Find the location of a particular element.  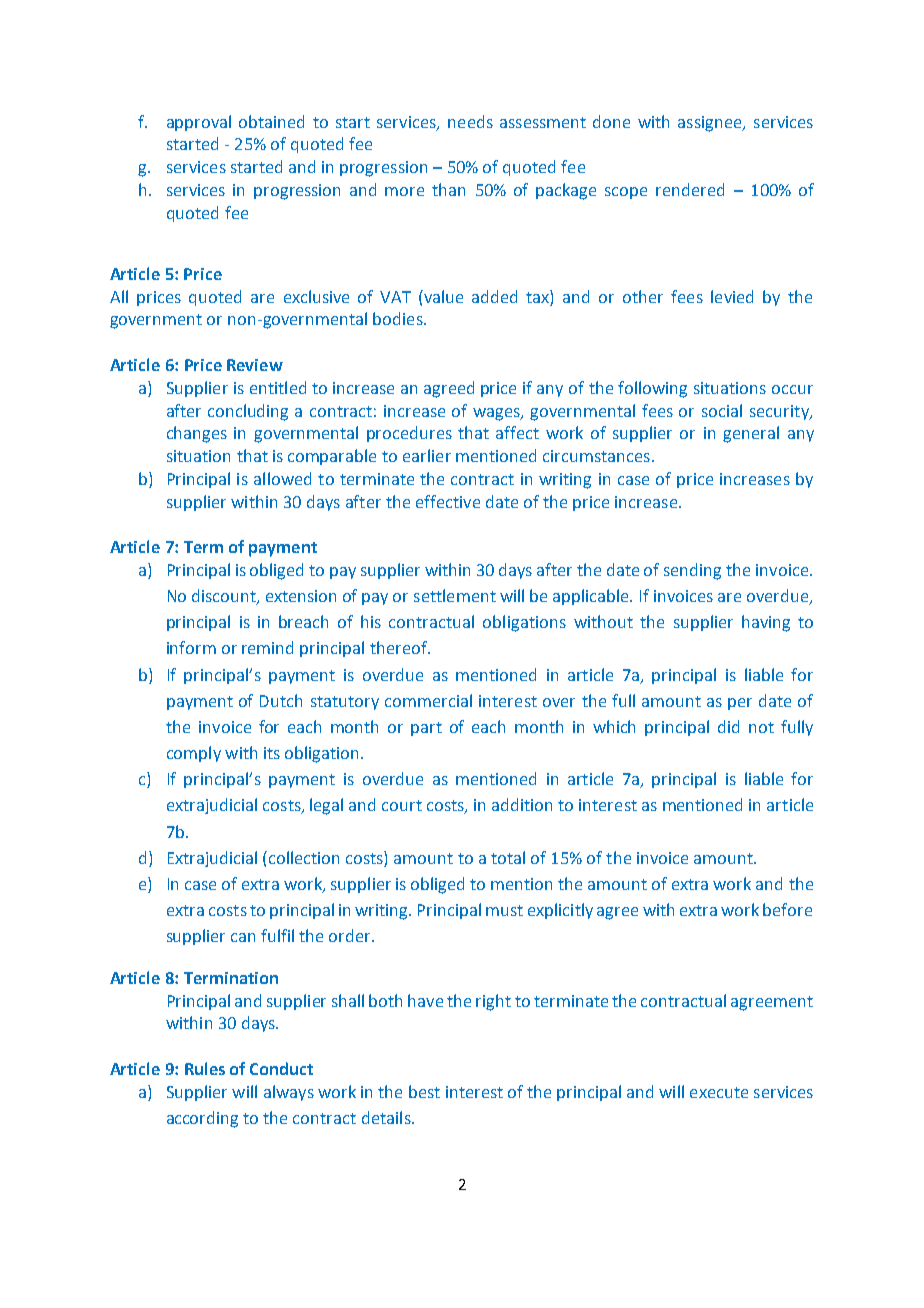

affect is located at coordinates (517, 432).
